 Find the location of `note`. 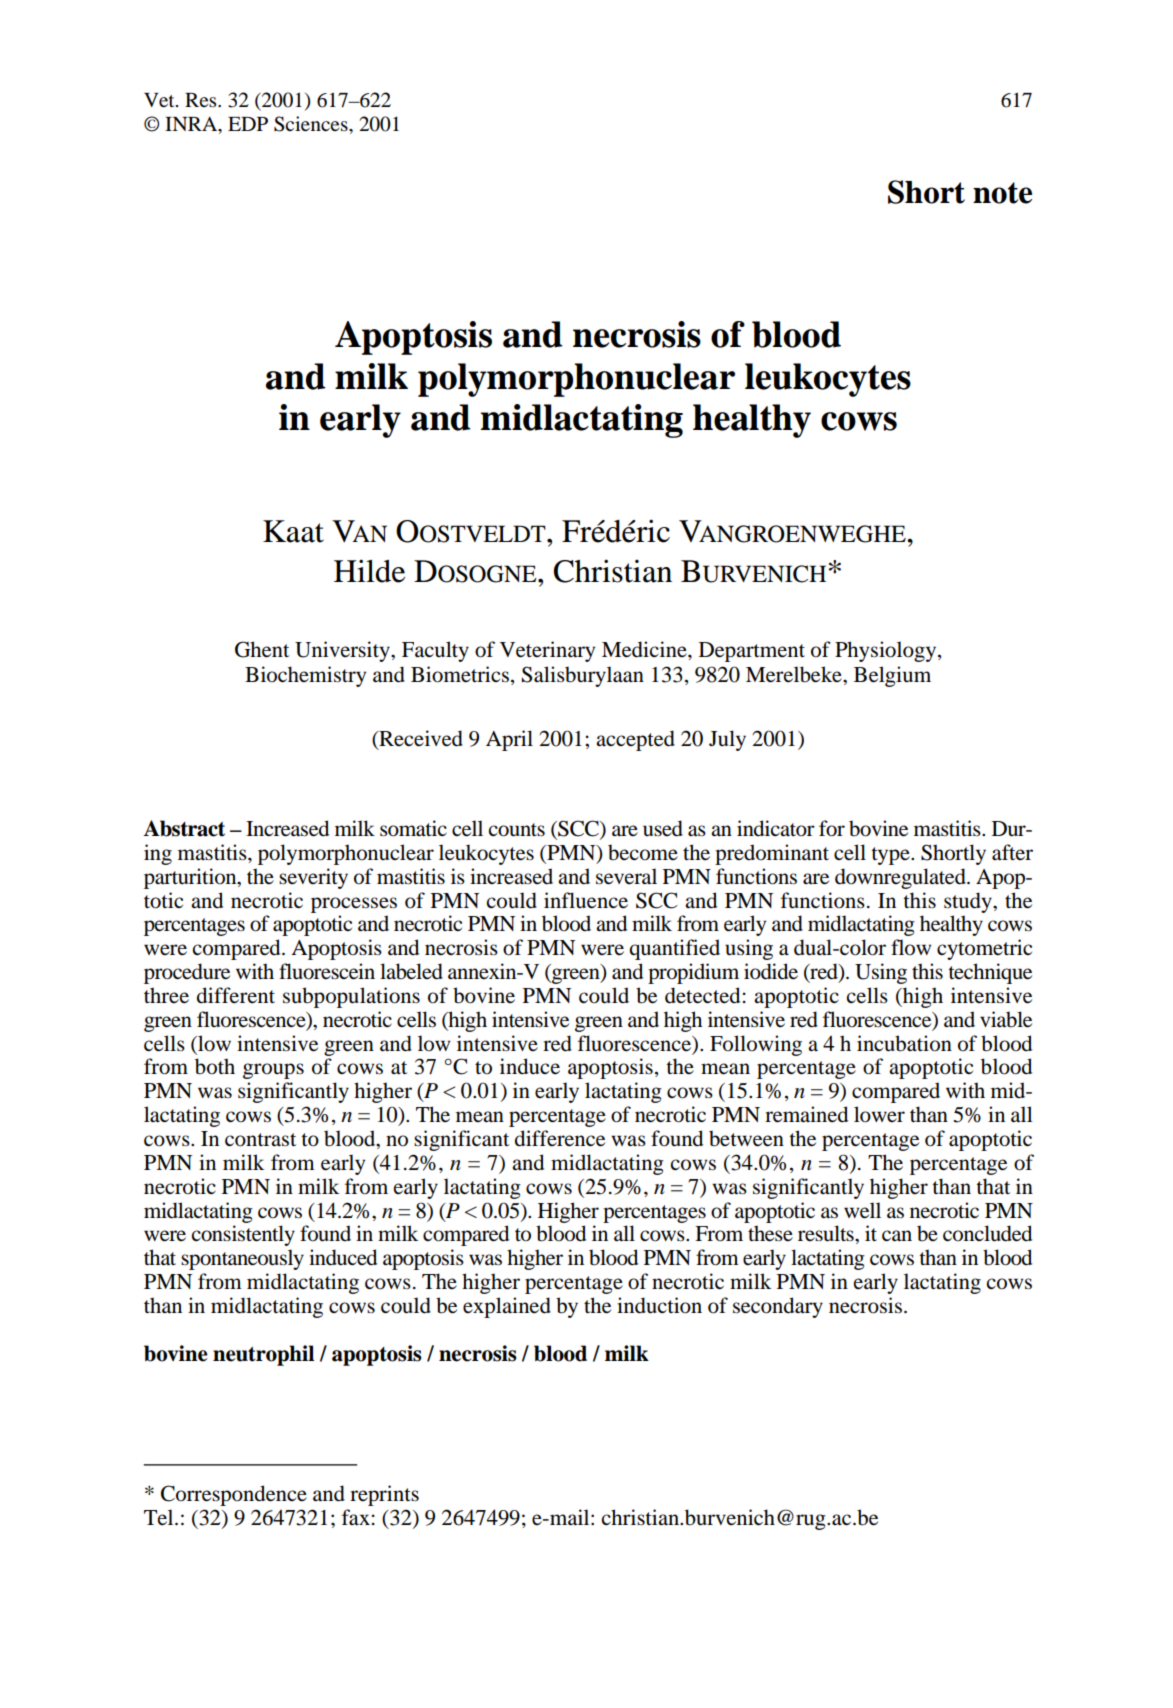

note is located at coordinates (1002, 193).
